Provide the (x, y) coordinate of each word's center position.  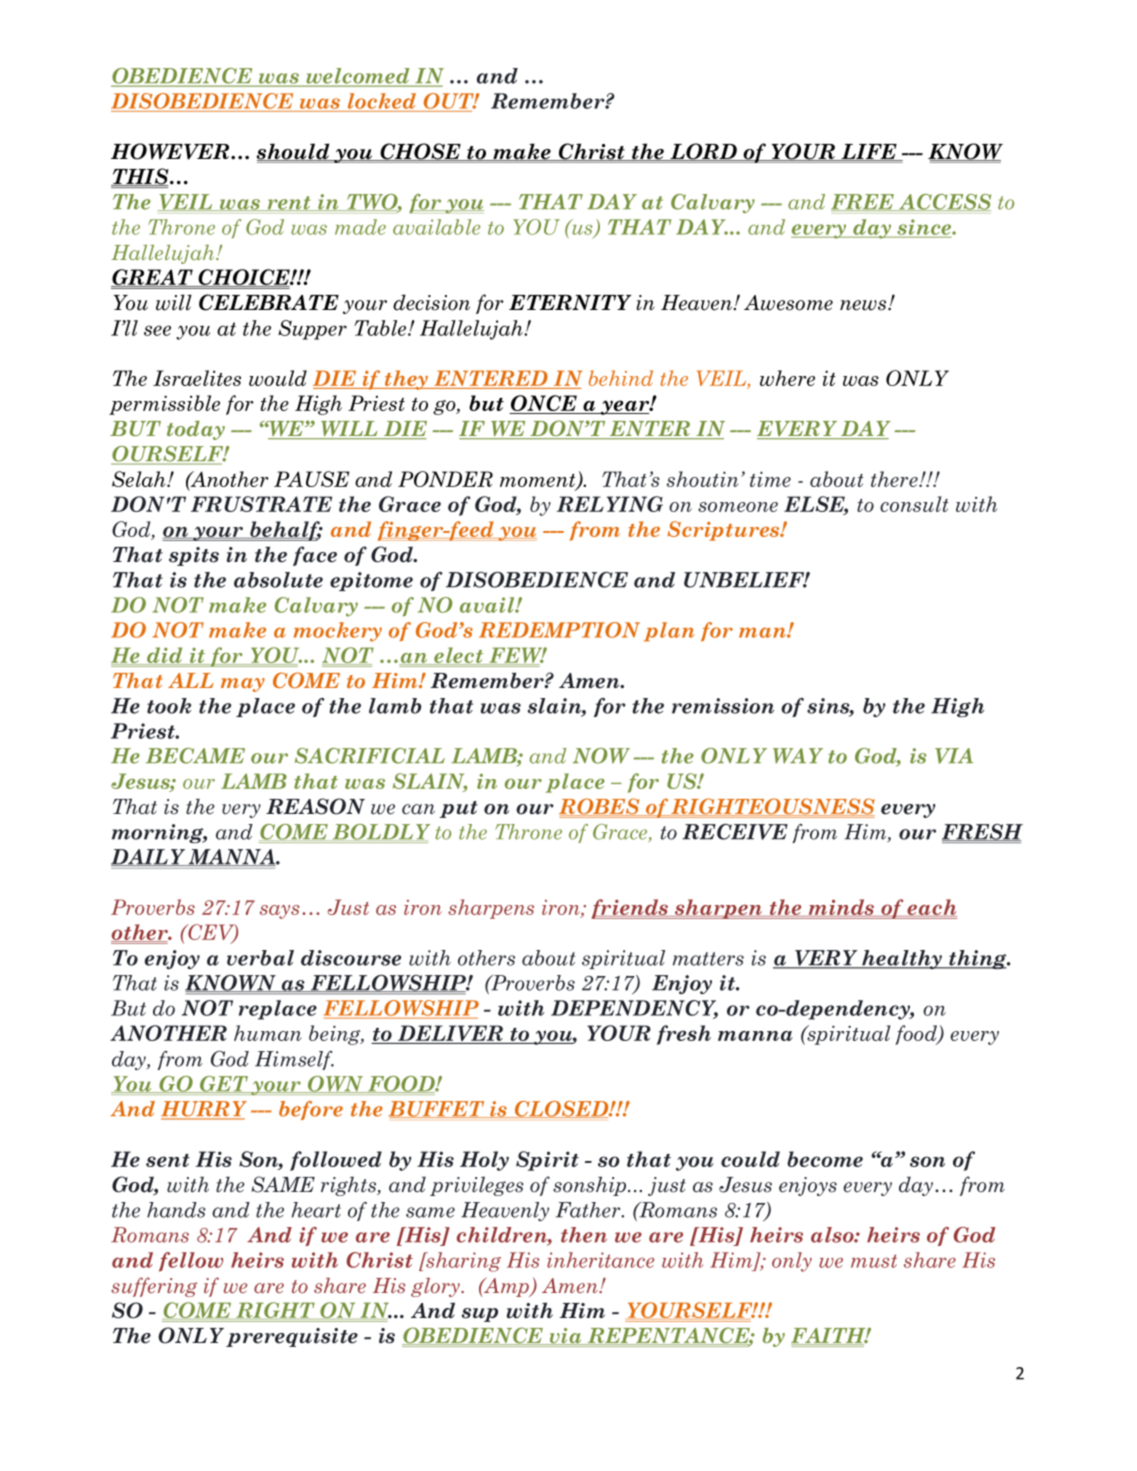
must (874, 1261)
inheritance (600, 1260)
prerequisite (292, 1337)
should (294, 152)
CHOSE (420, 152)
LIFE (869, 152)
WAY (798, 756)
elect (459, 656)
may (243, 685)
